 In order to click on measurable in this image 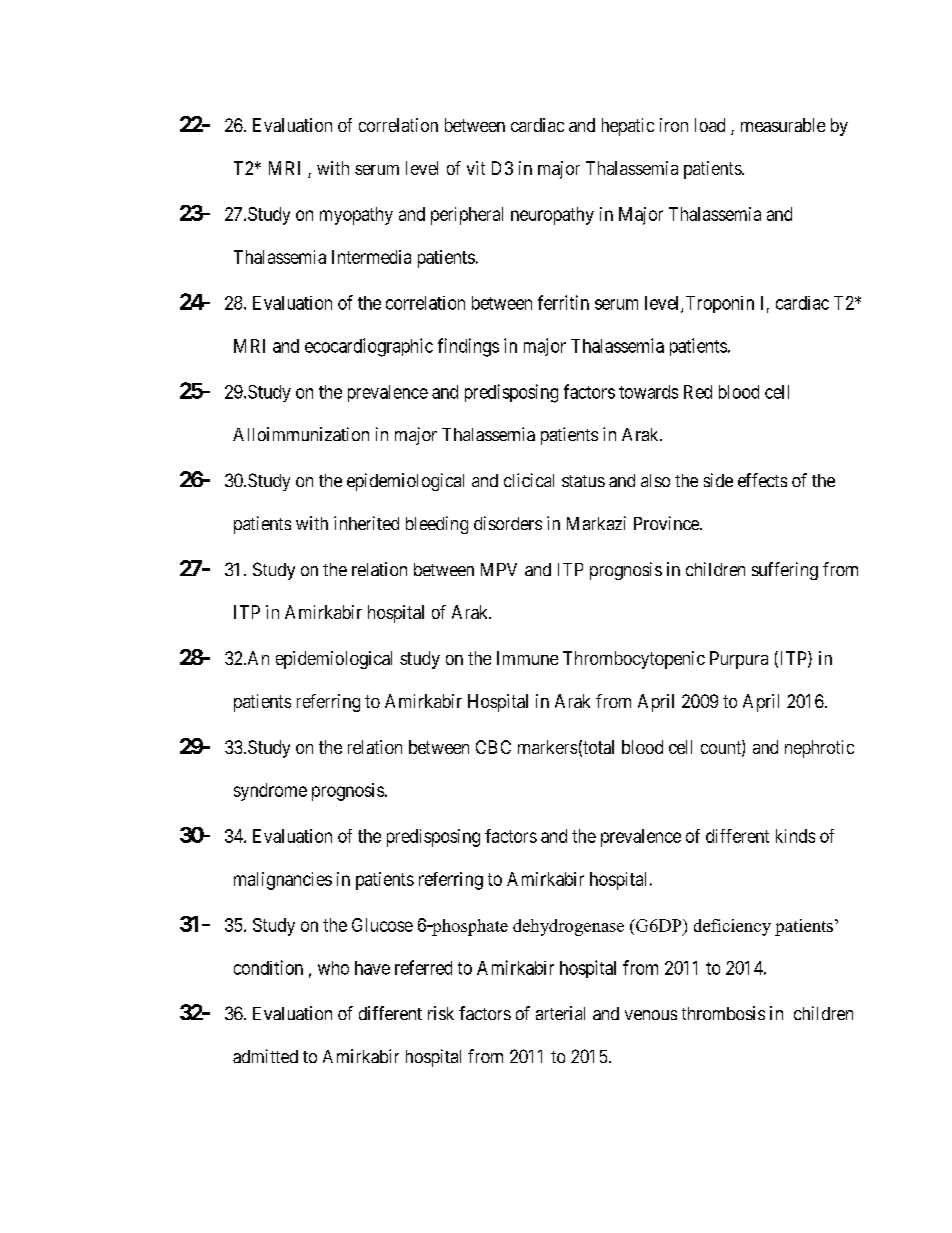, I will do `click(783, 125)`.
